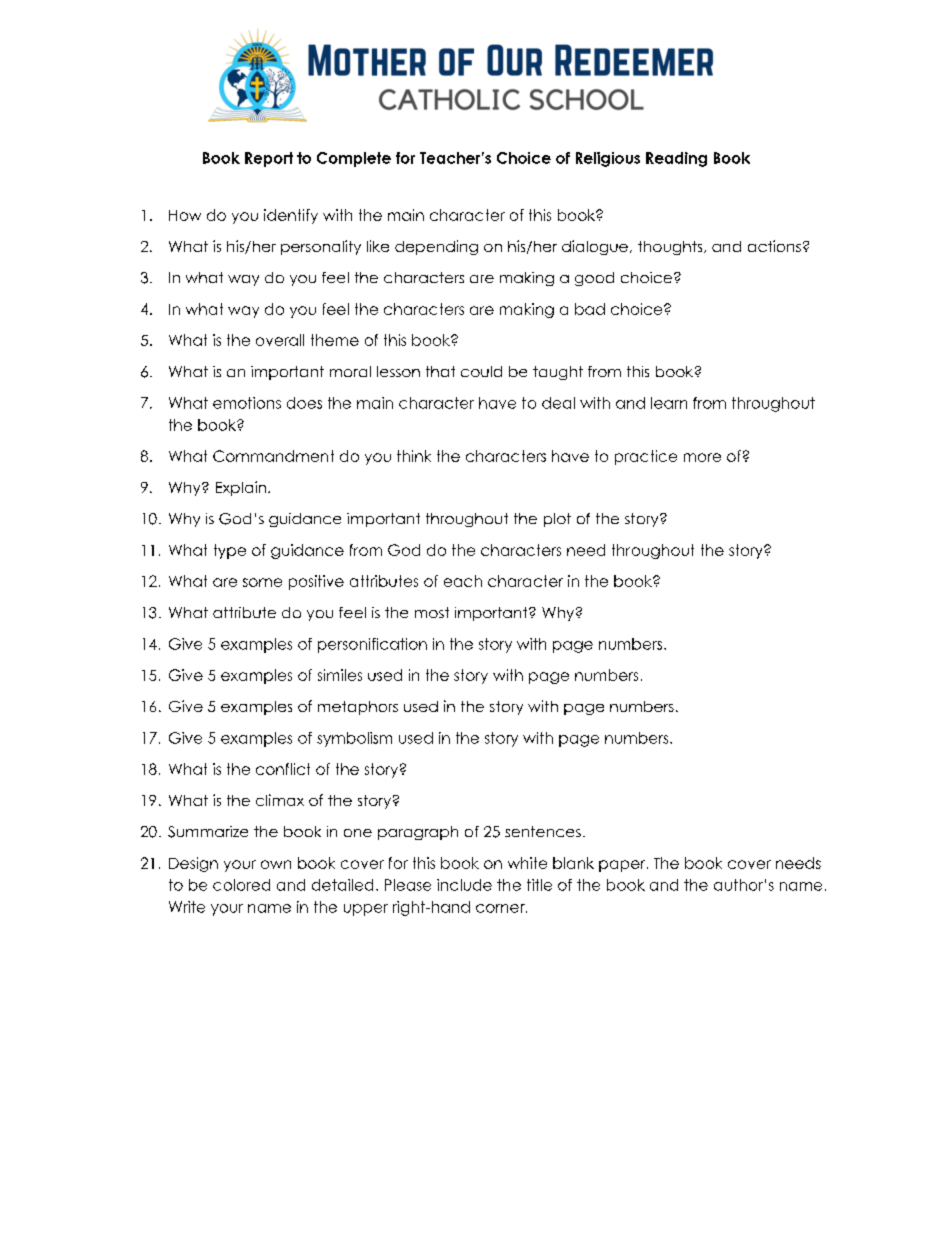 This page has height=1233, width=952. What do you see at coordinates (280, 340) in the page?
I see `overall` at bounding box center [280, 340].
